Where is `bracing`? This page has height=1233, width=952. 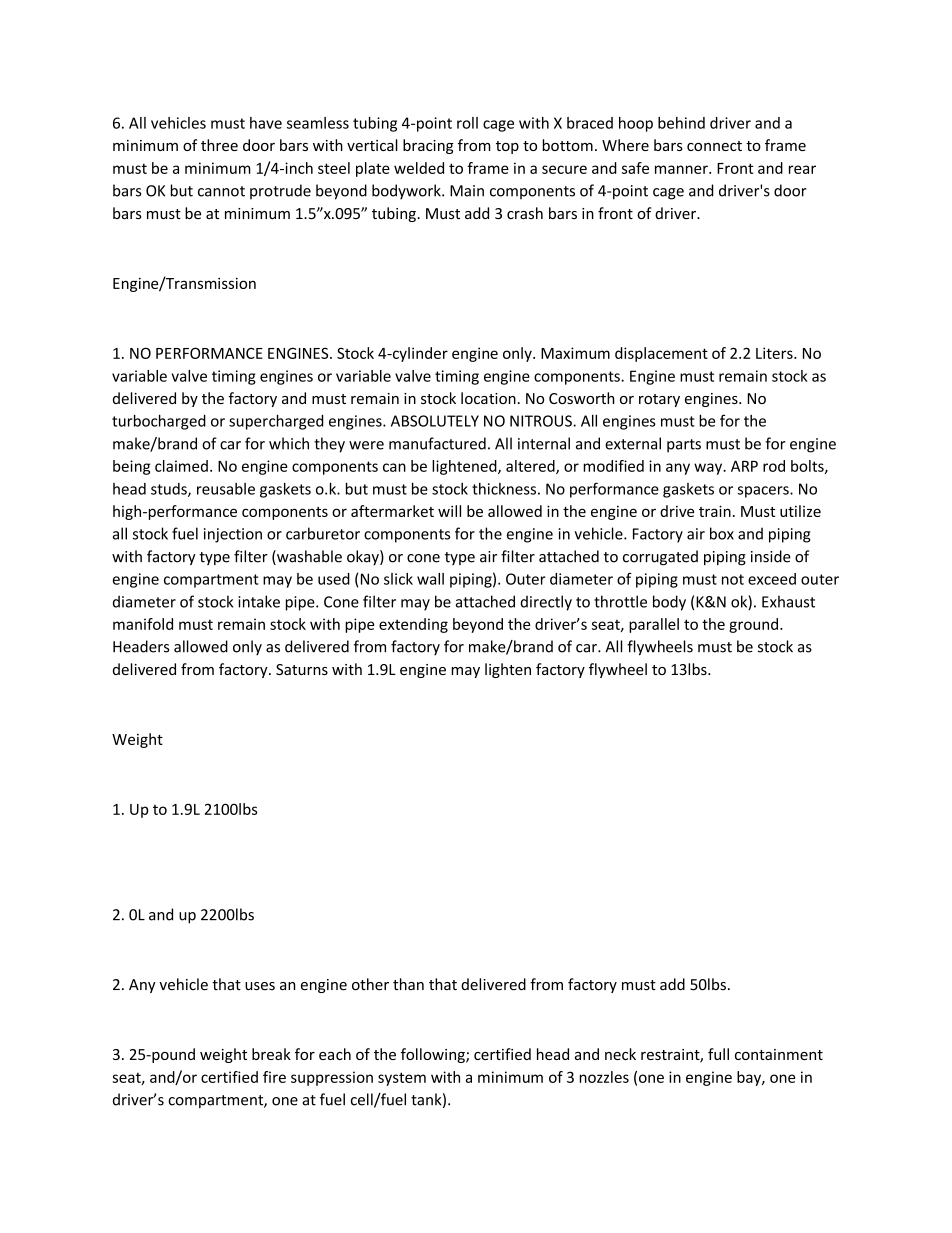 bracing is located at coordinates (428, 146).
